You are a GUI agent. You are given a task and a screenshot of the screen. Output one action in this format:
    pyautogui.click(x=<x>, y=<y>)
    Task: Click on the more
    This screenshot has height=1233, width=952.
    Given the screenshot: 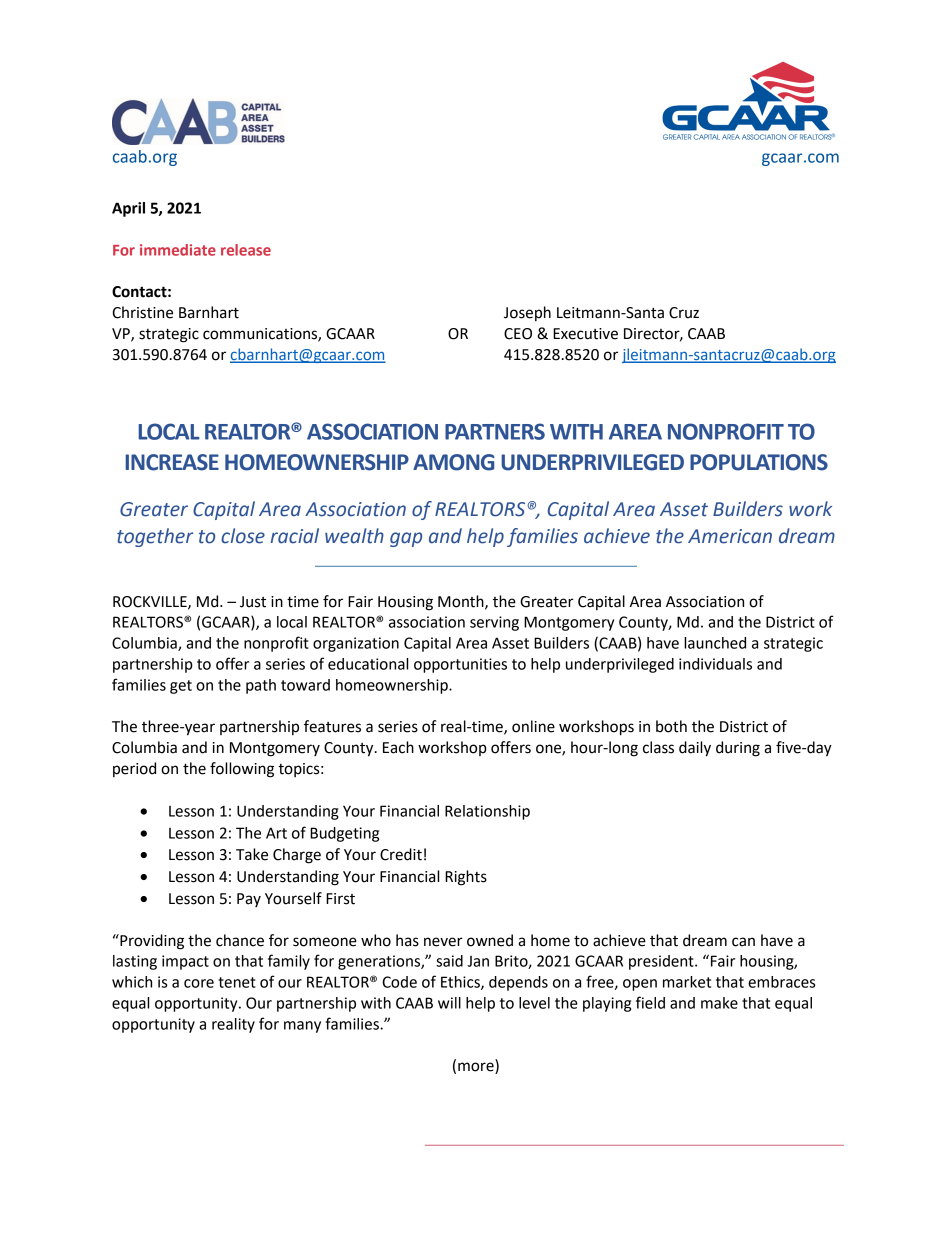 What is the action you would take?
    pyautogui.click(x=477, y=1068)
